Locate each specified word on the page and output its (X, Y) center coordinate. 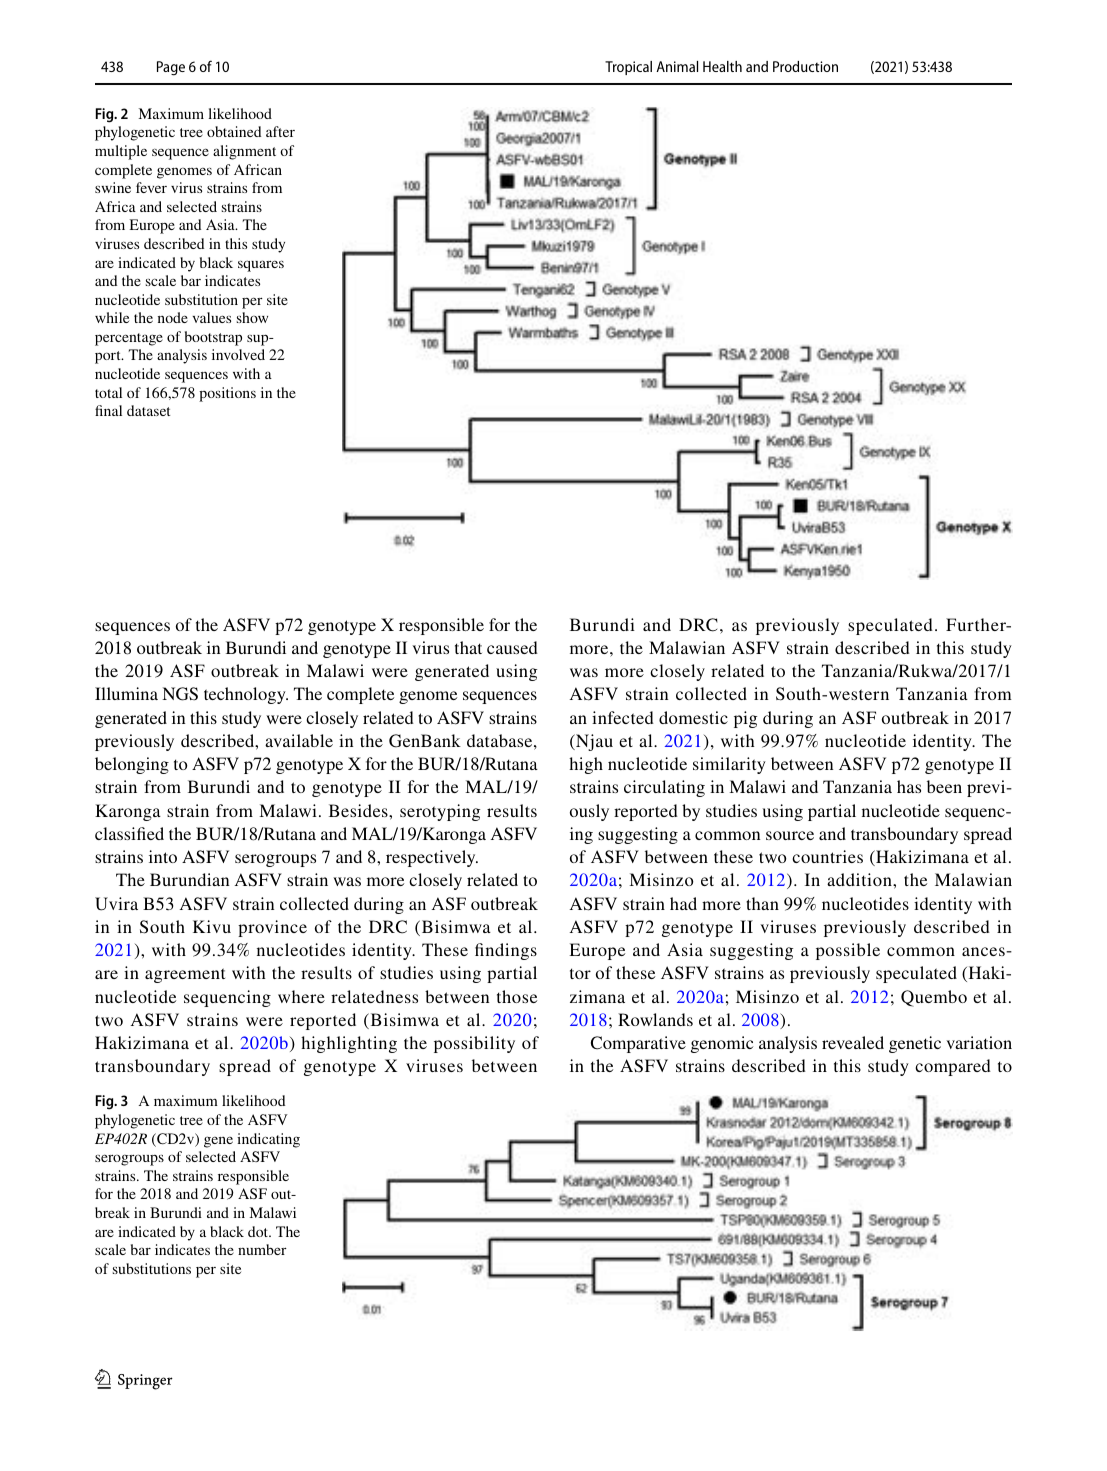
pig (745, 719)
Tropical (628, 68)
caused (512, 647)
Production (805, 66)
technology (246, 695)
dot (259, 1231)
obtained (234, 131)
